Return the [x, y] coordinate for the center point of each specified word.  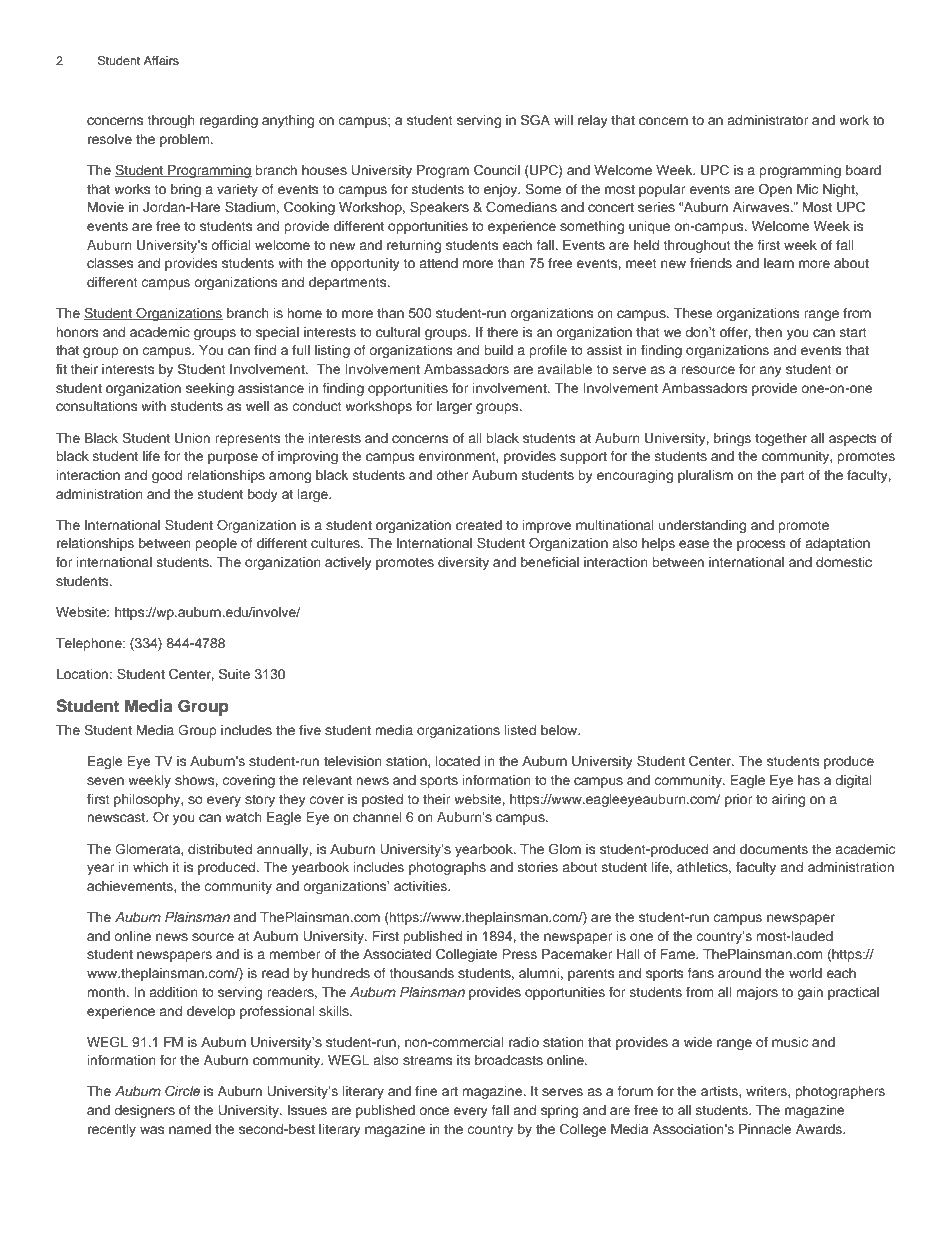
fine [426, 1091]
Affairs [161, 60]
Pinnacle [765, 1129]
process [761, 545]
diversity [463, 563]
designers [144, 1111]
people [216, 544]
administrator [767, 120]
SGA [535, 120]
